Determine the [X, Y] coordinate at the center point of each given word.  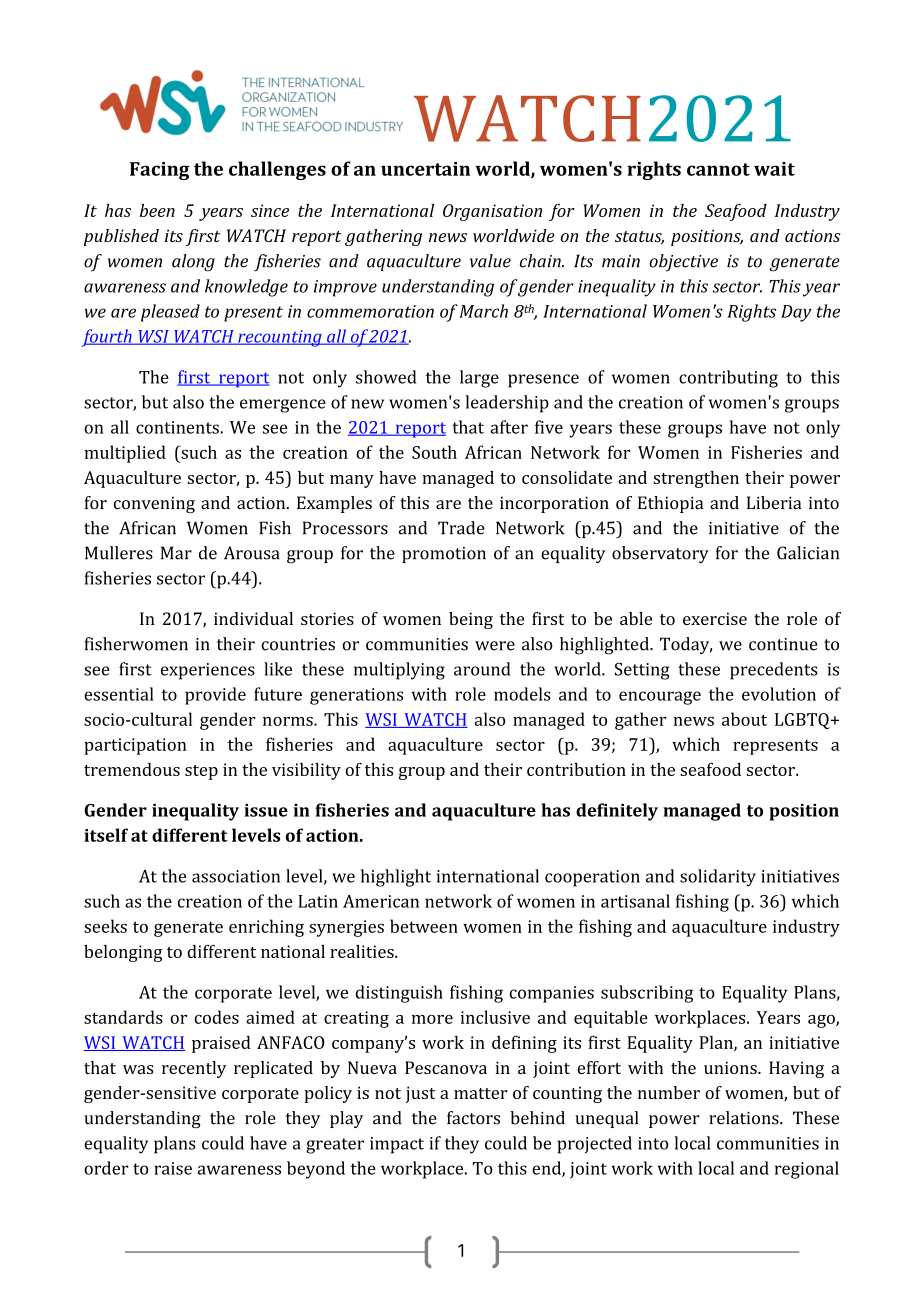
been [157, 210]
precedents [774, 671]
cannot [718, 169]
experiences [208, 671]
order [106, 1168]
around [482, 669]
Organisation [492, 212]
